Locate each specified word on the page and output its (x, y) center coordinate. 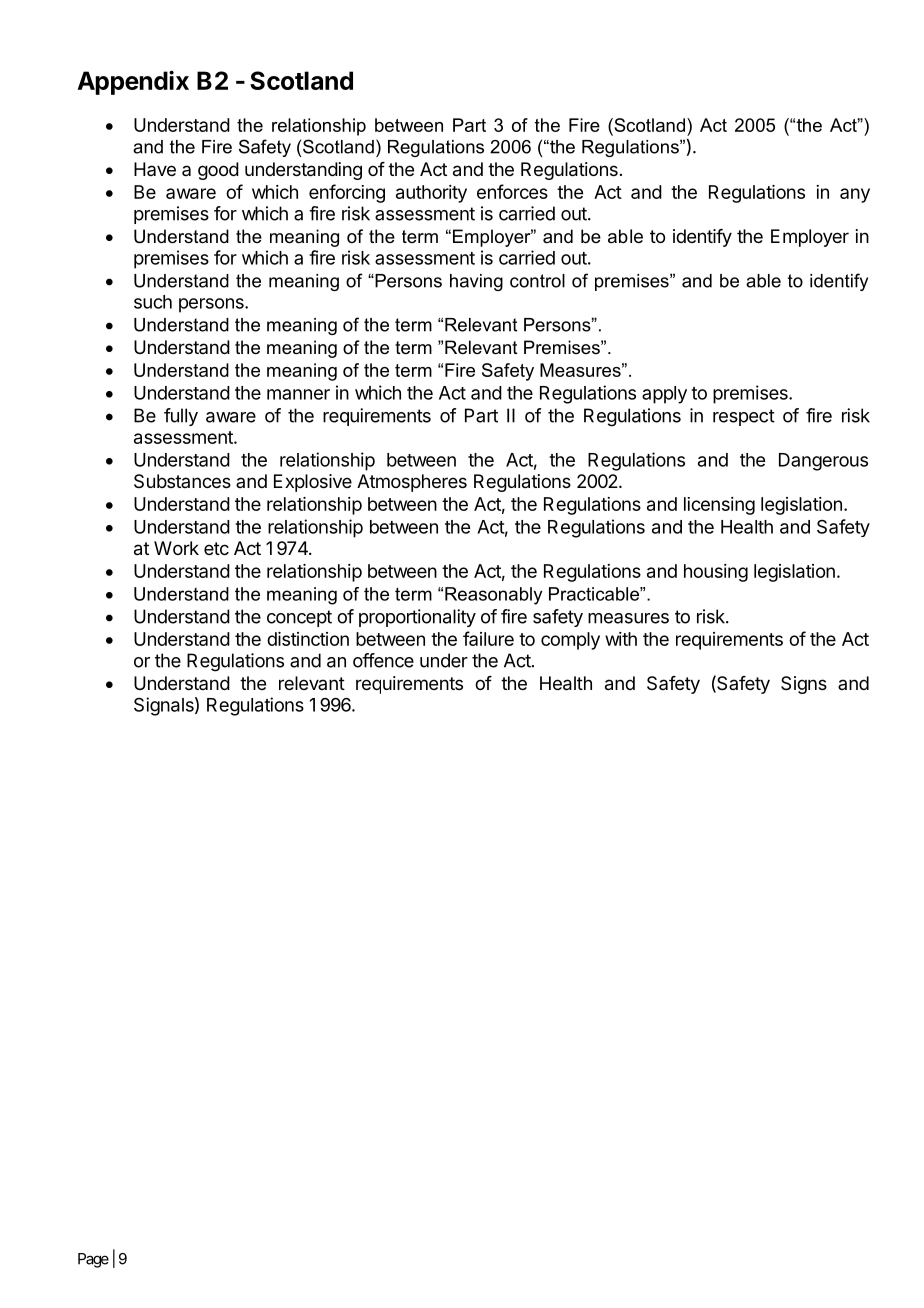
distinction (308, 639)
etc (216, 548)
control (537, 281)
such (153, 302)
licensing (719, 506)
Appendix (133, 82)
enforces (512, 191)
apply (664, 395)
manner (298, 394)
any (855, 195)
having (476, 282)
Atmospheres (412, 483)
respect (744, 417)
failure (488, 638)
